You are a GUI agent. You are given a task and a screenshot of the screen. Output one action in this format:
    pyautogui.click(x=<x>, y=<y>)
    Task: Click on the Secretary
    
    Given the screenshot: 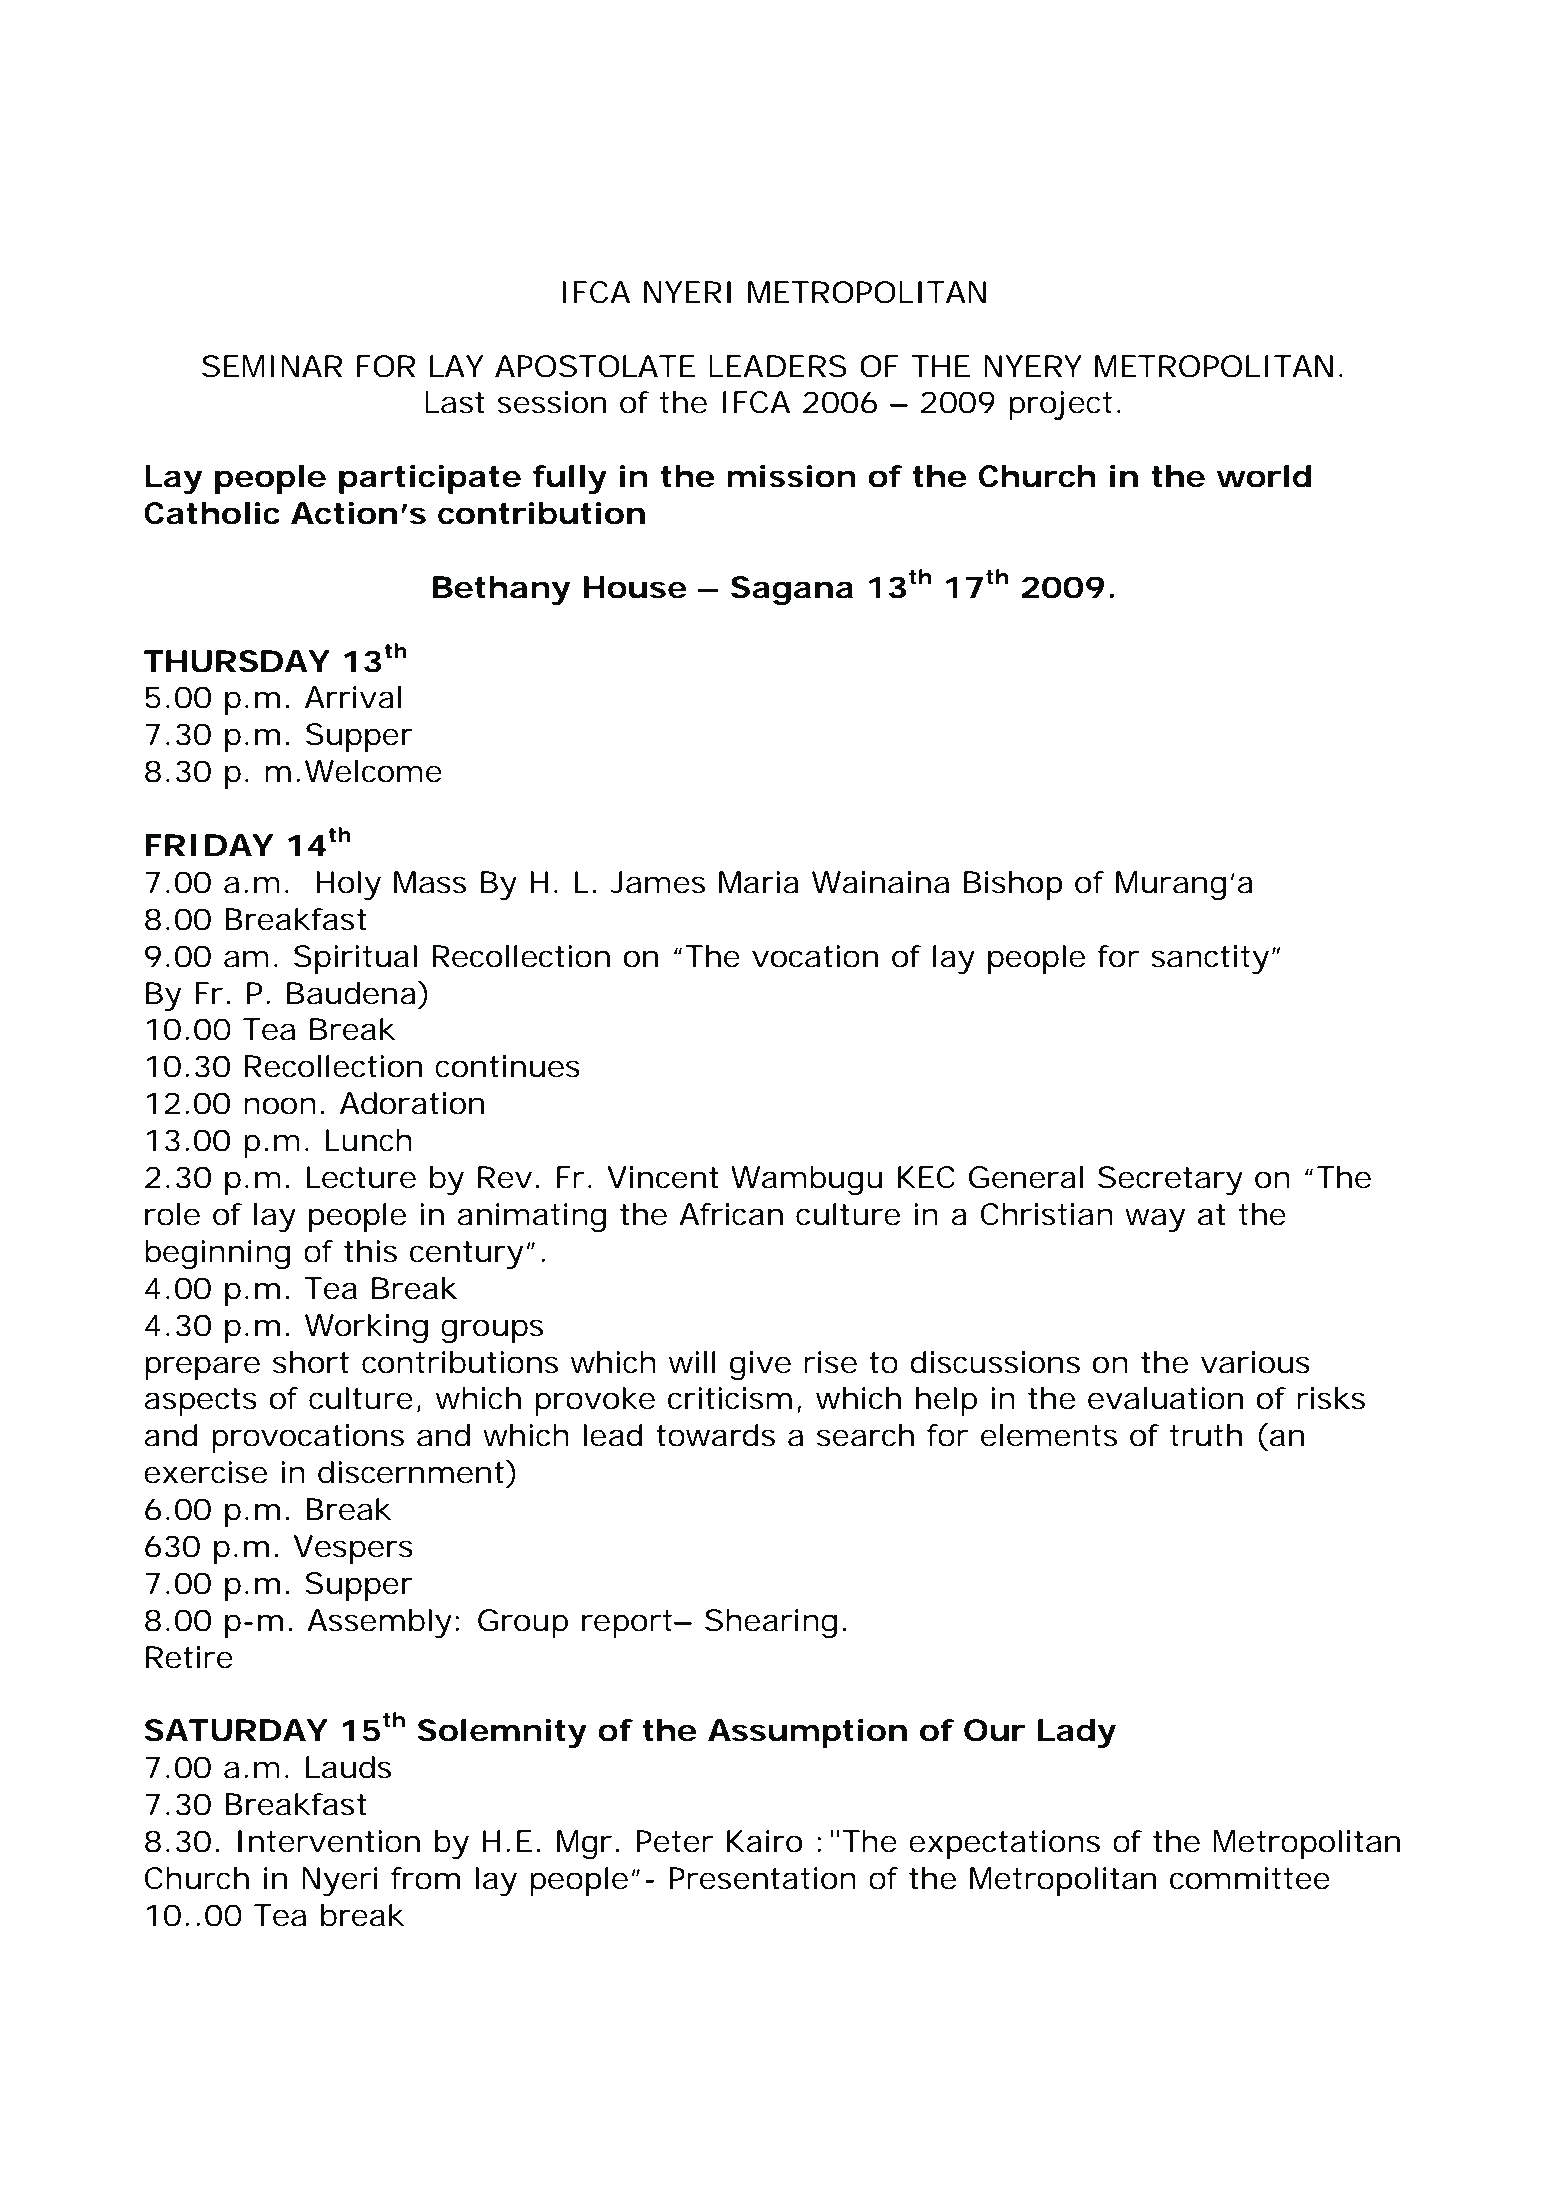 What is the action you would take?
    pyautogui.click(x=1170, y=1180)
